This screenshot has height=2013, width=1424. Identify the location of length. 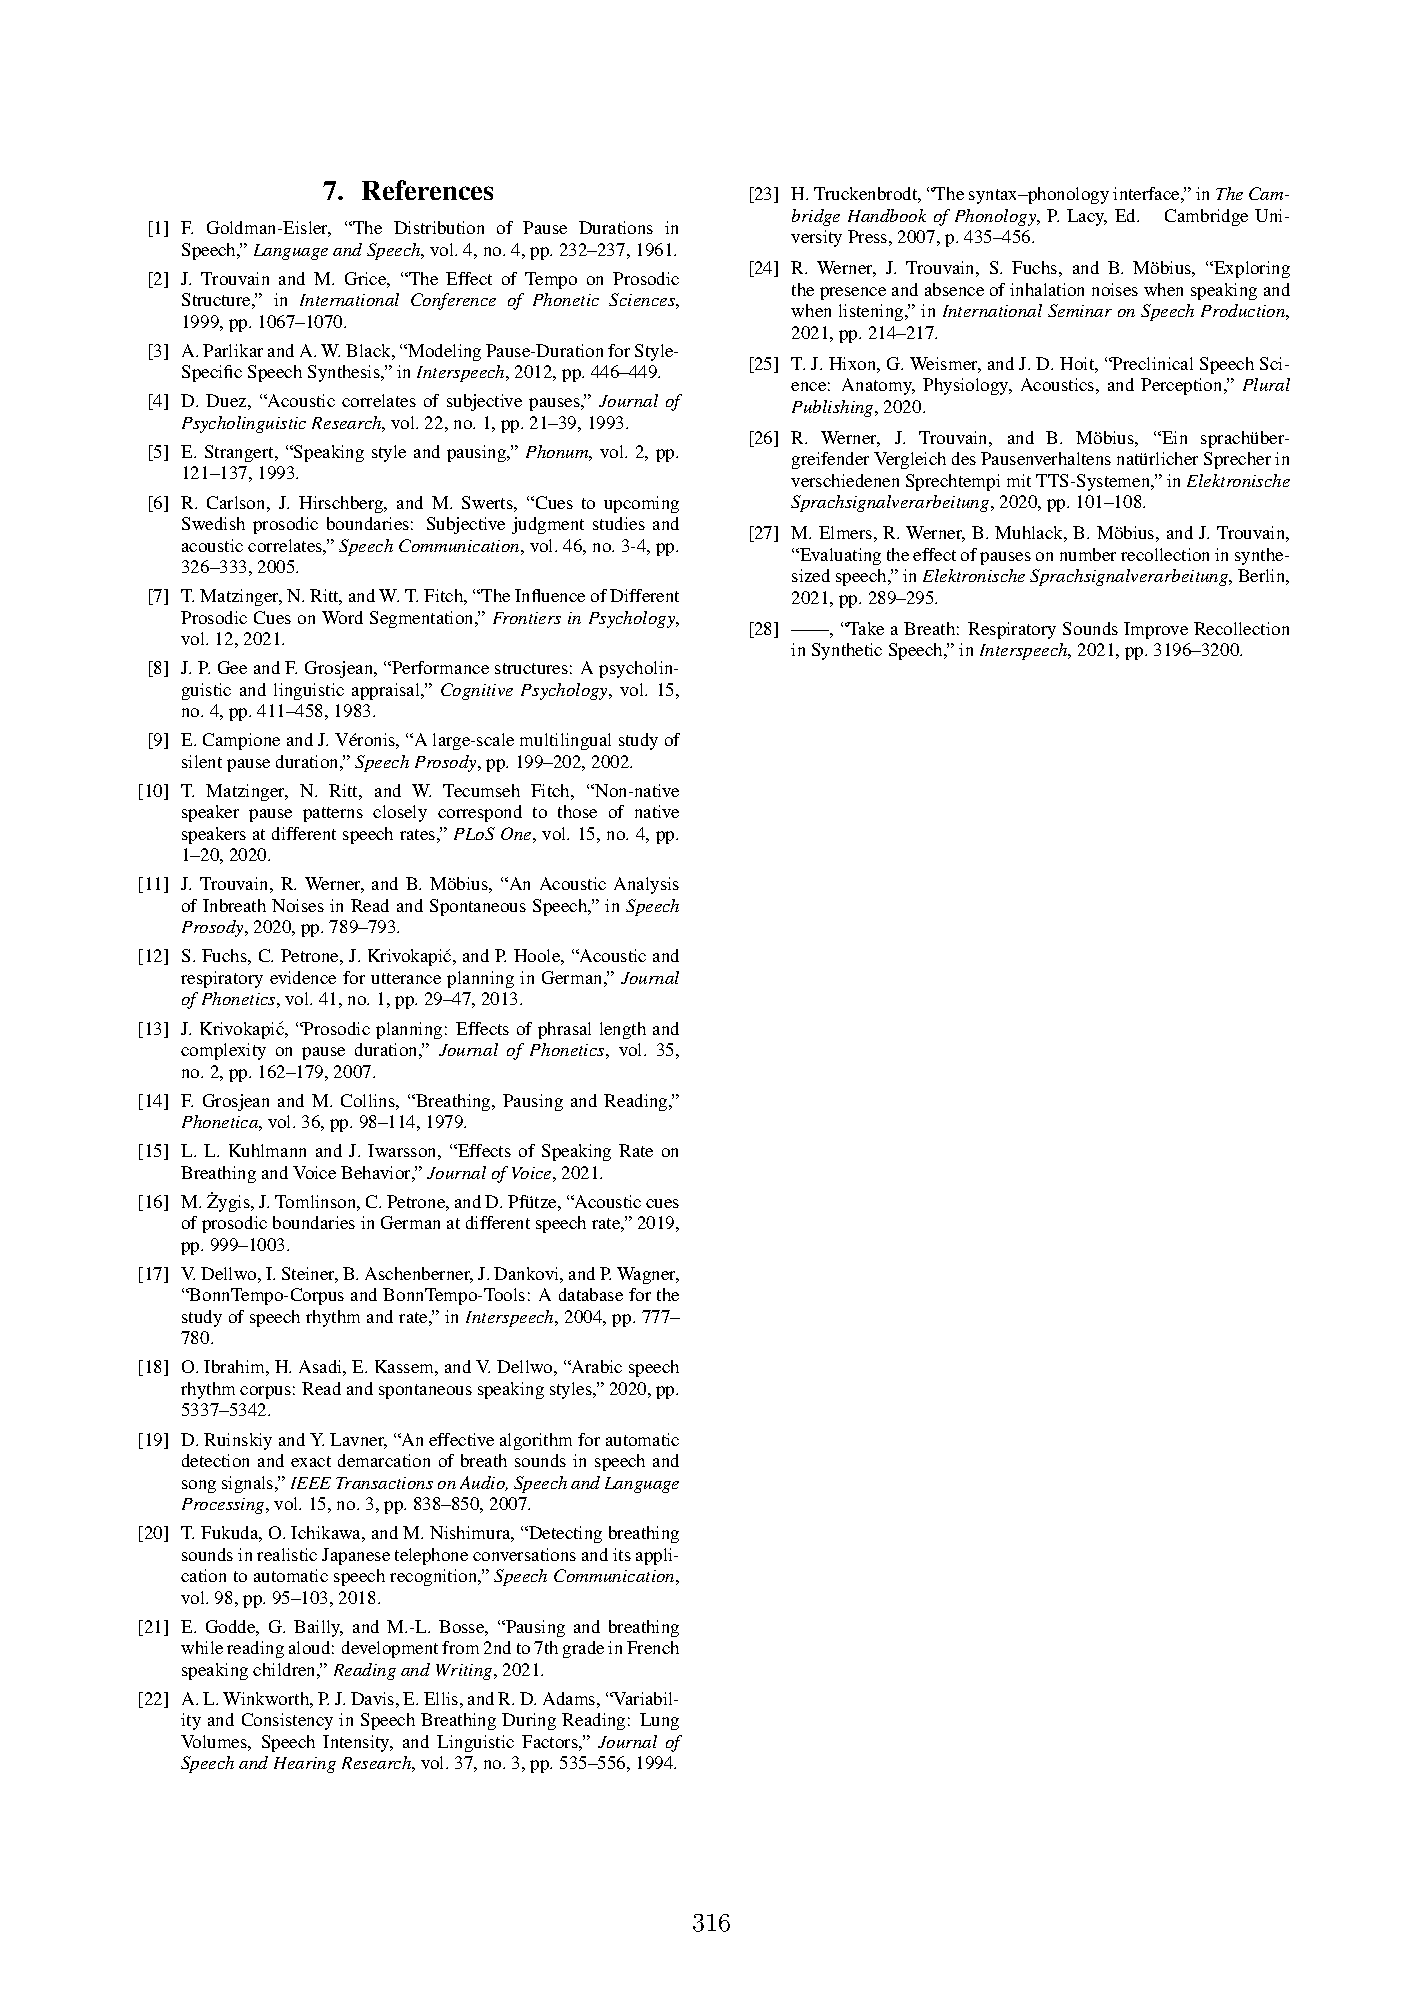
(623, 1030).
